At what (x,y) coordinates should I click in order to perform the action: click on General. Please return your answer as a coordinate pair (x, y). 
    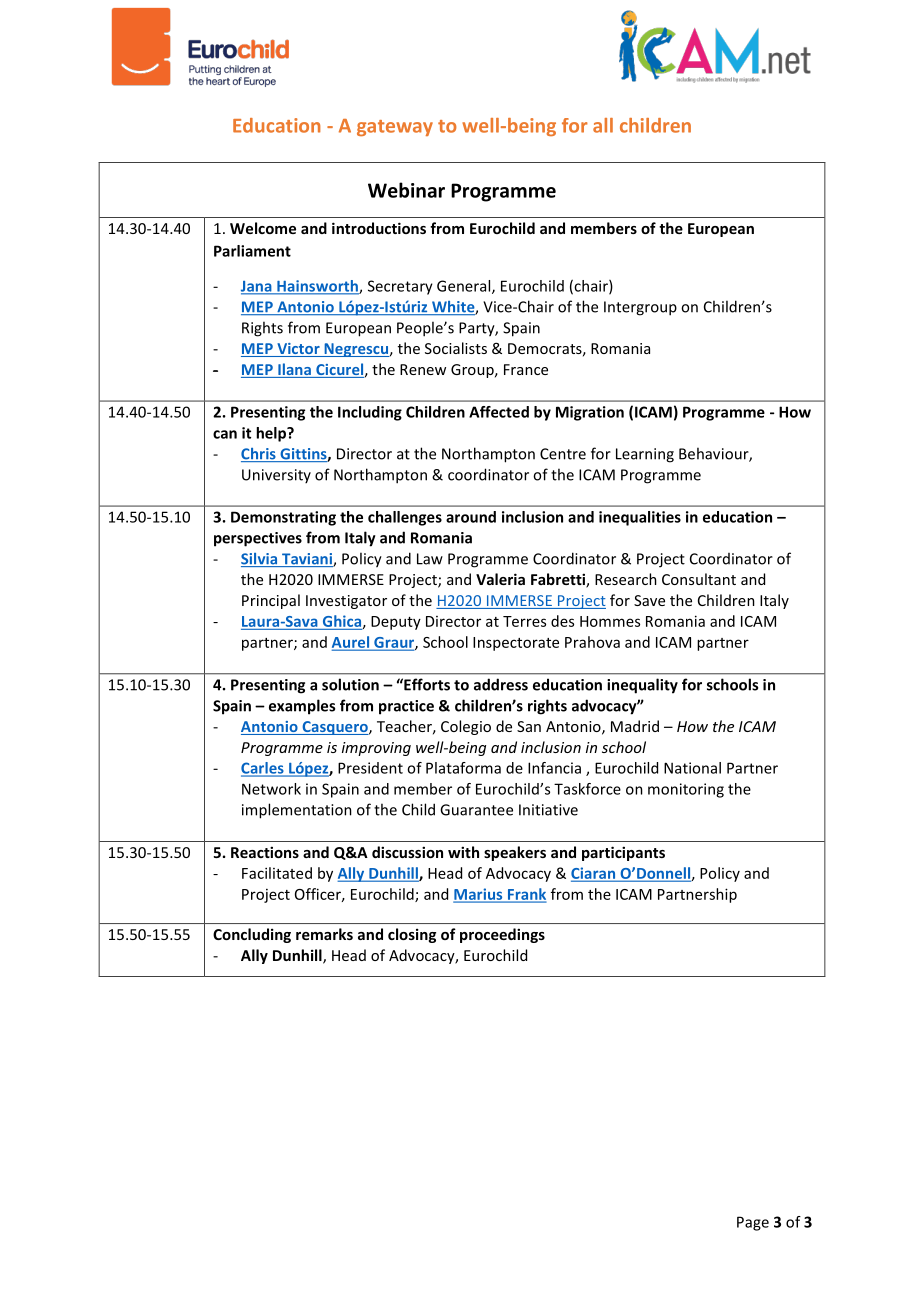
    Looking at the image, I should click on (465, 287).
